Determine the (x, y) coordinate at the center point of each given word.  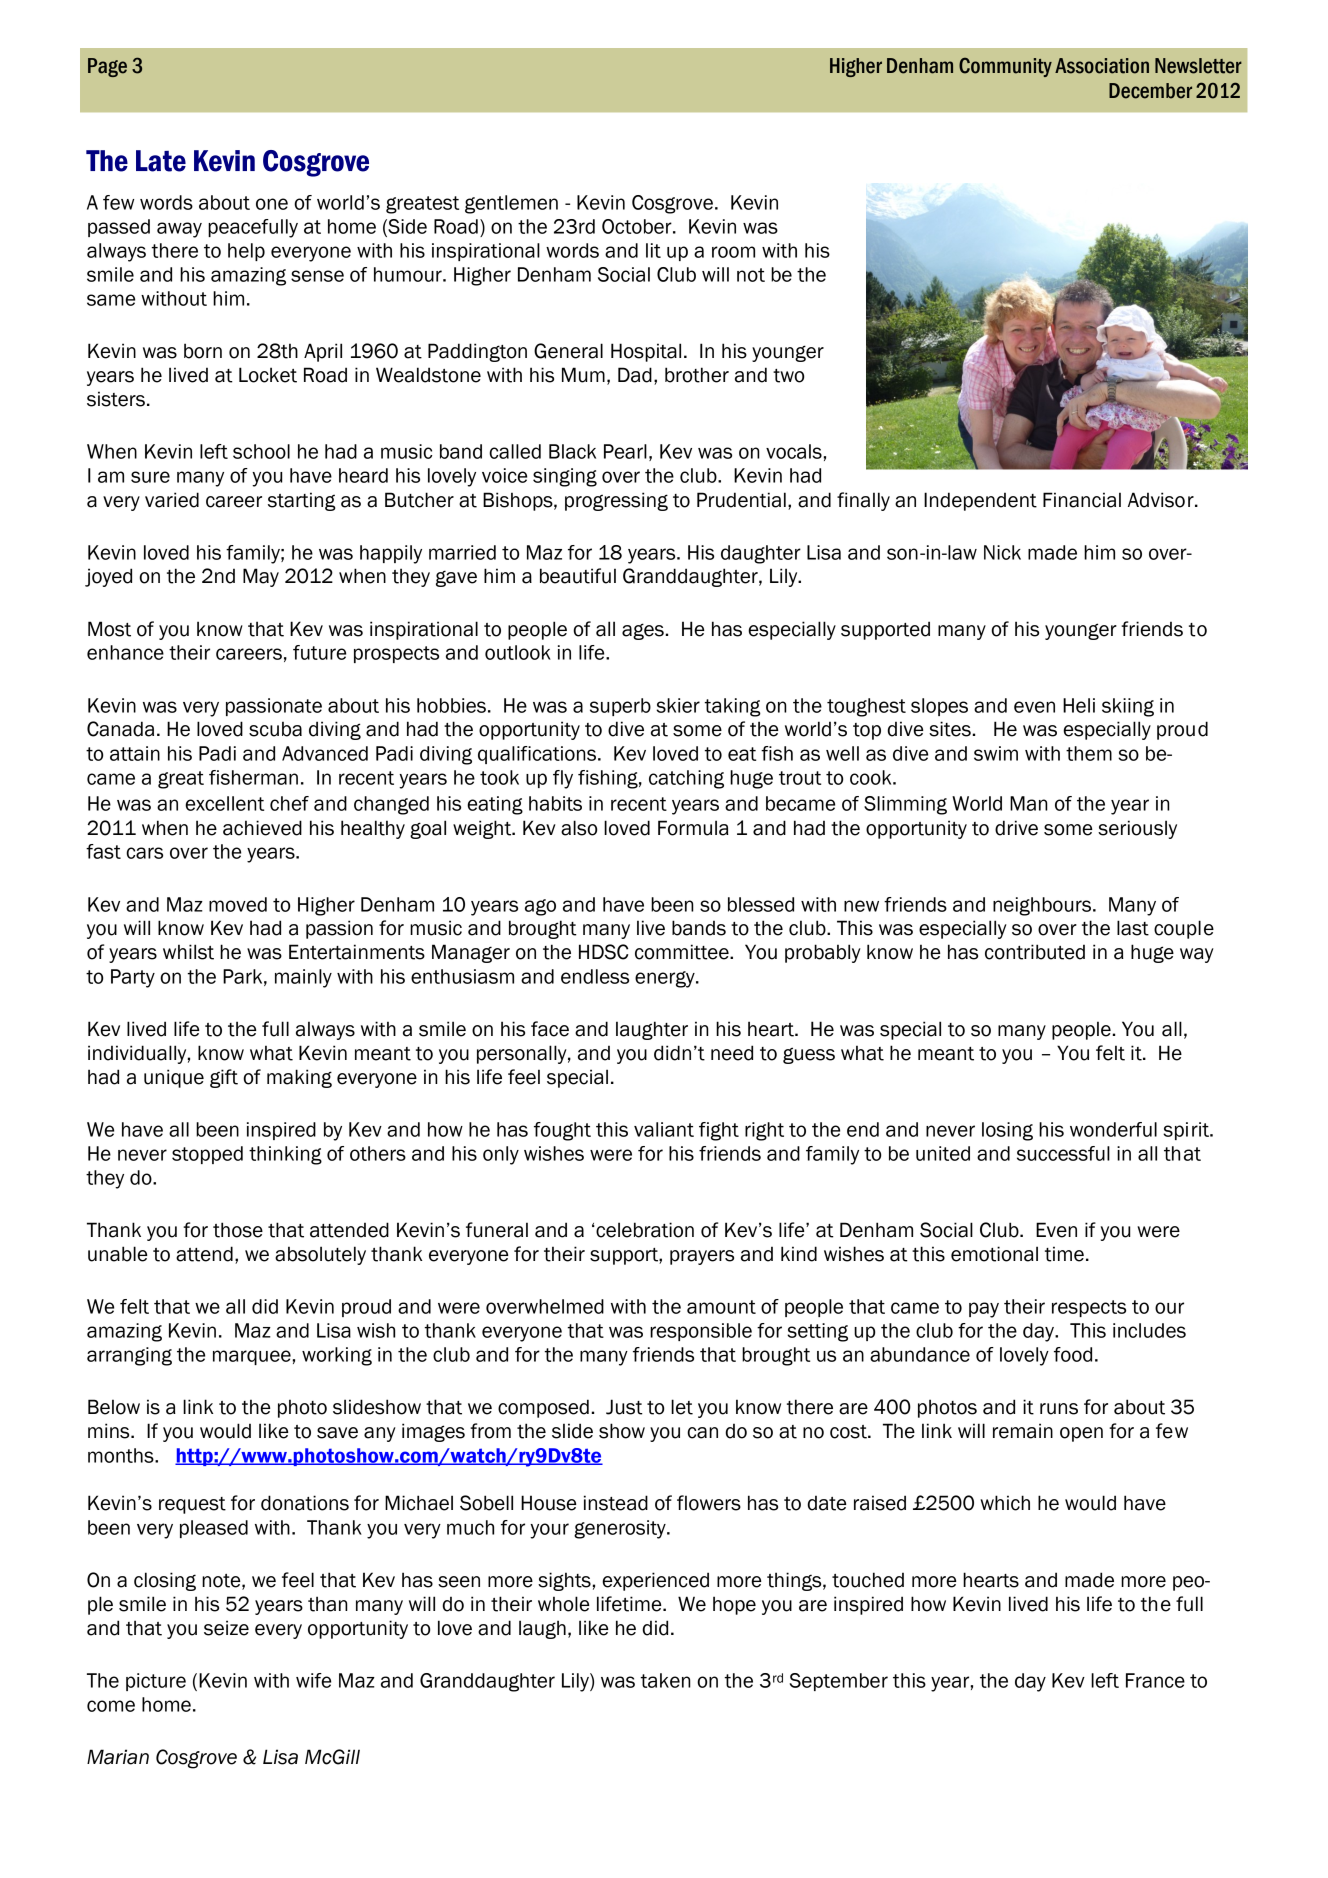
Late (161, 161)
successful (1063, 1153)
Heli (1079, 705)
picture (156, 1682)
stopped (207, 1155)
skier (678, 705)
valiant (664, 1129)
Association (1102, 66)
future (319, 652)
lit (653, 250)
